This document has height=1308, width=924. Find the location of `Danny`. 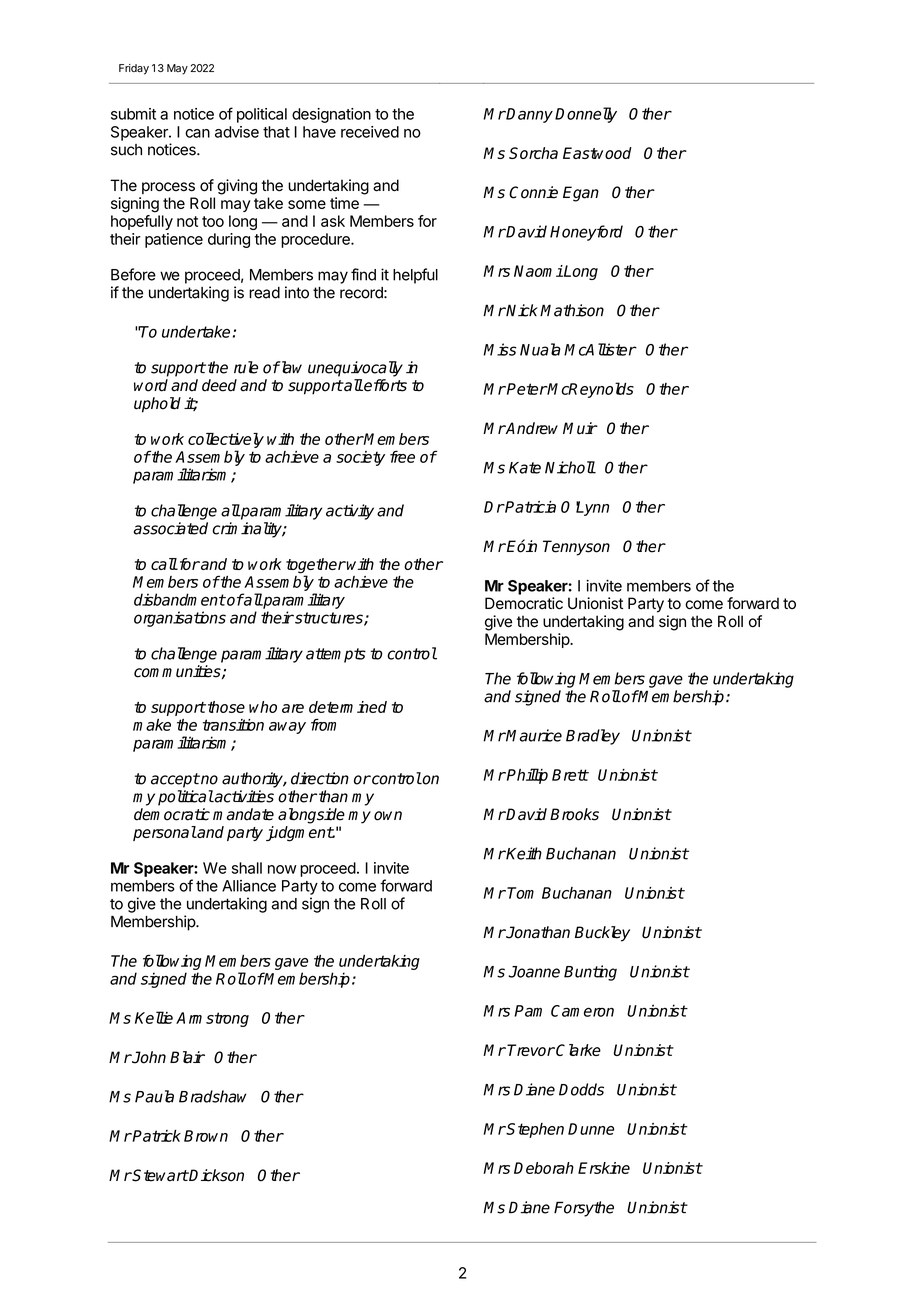

Danny is located at coordinates (529, 115).
